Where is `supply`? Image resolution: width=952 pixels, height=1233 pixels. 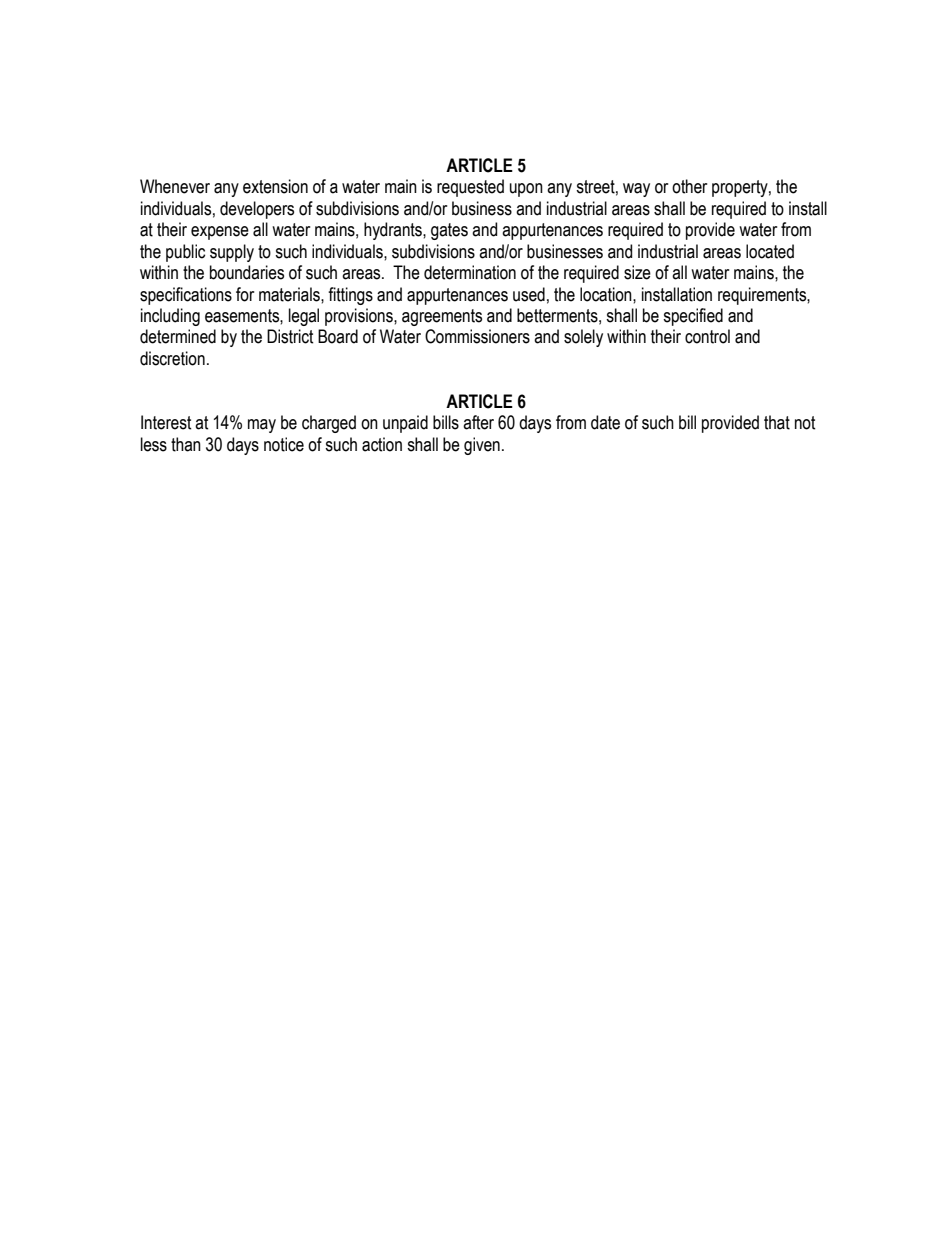 supply is located at coordinates (232, 253).
